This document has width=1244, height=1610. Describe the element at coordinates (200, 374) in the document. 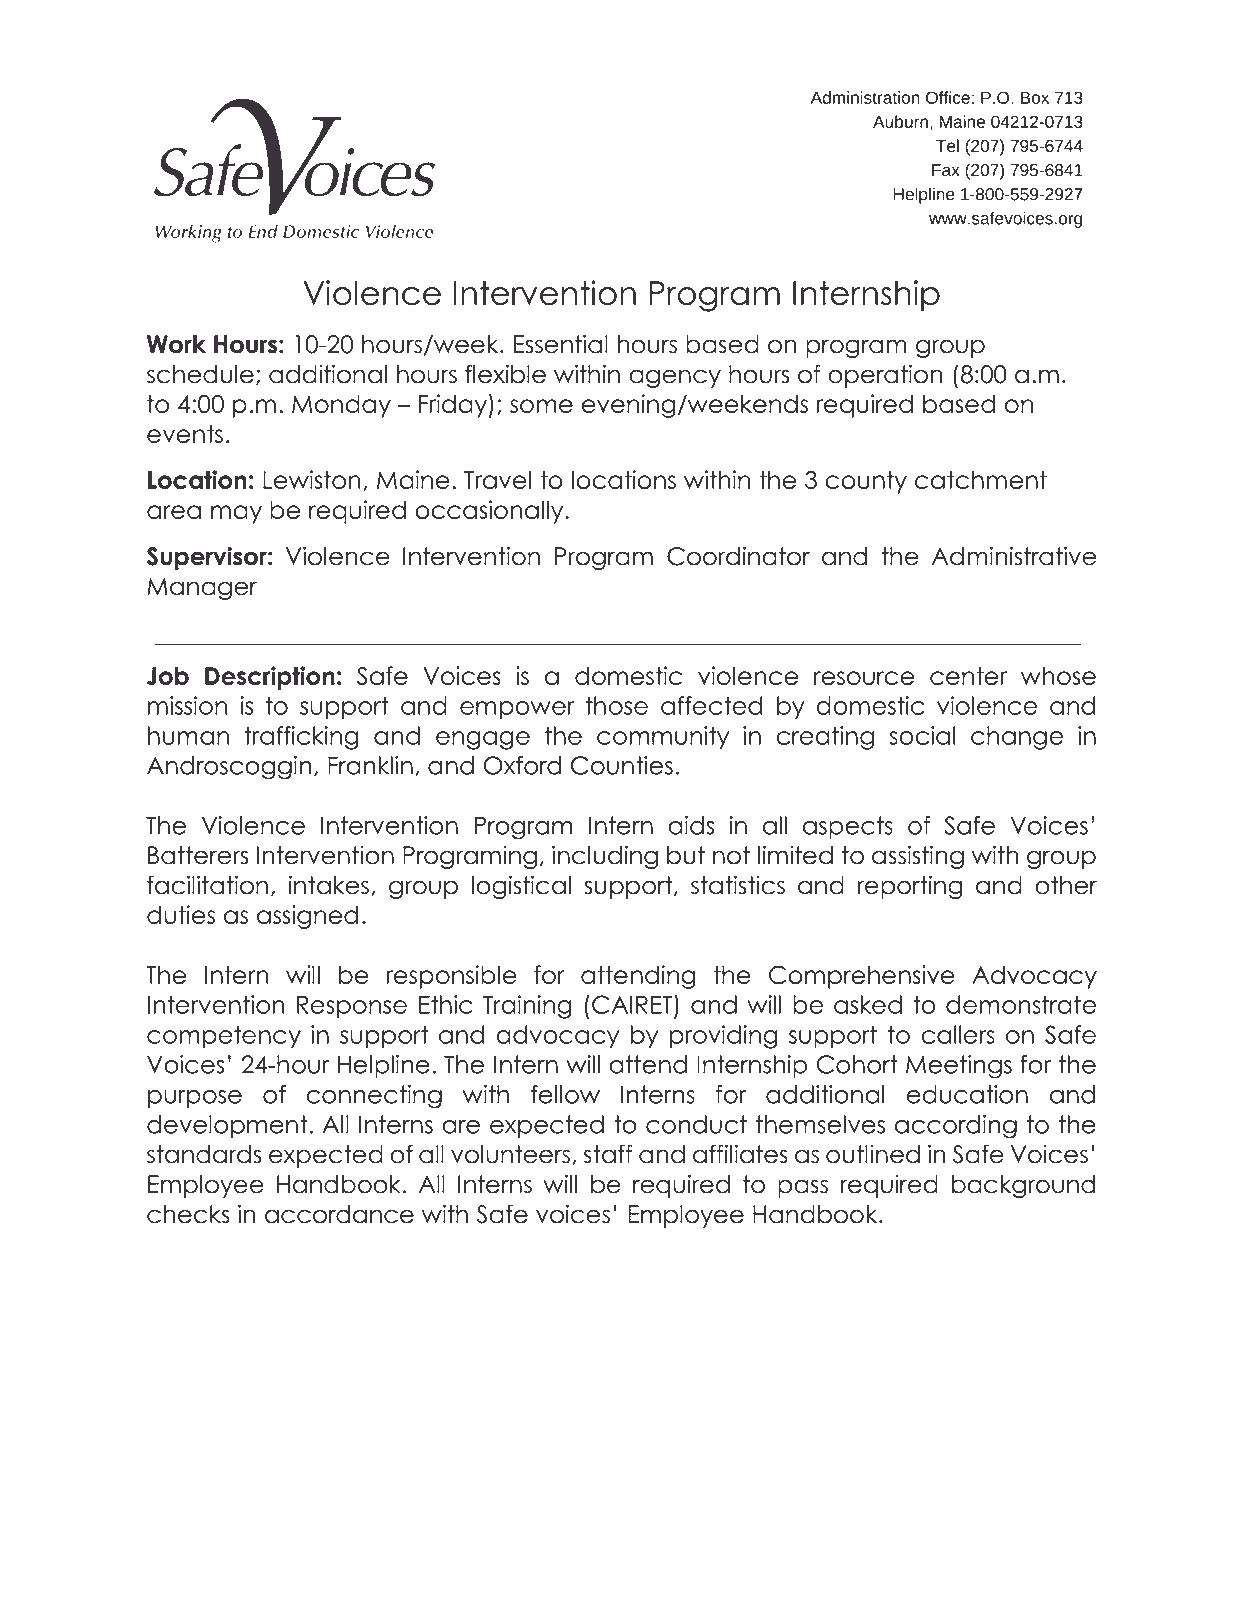

I see `schedule` at that location.
